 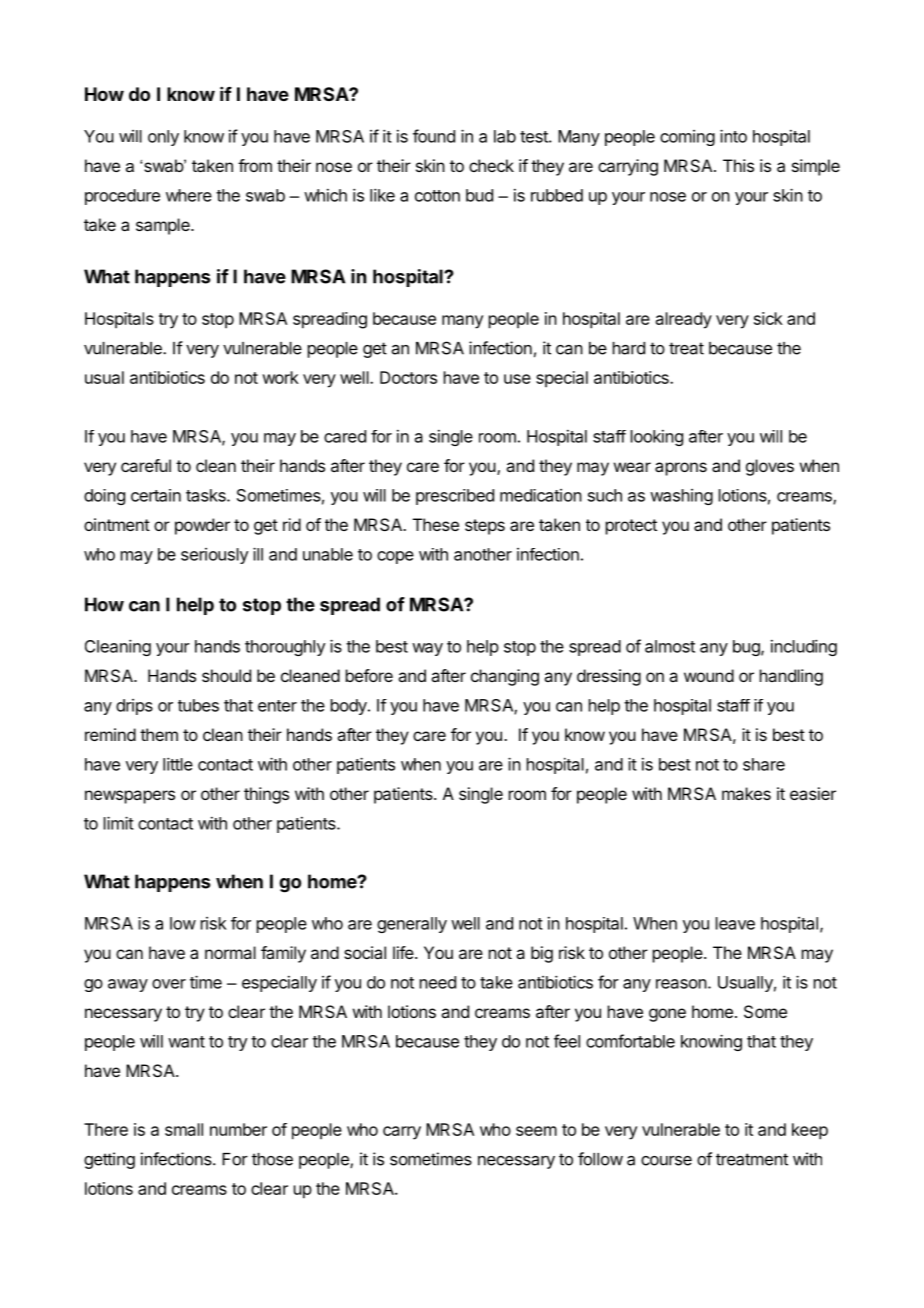 I want to click on check, so click(x=491, y=165).
